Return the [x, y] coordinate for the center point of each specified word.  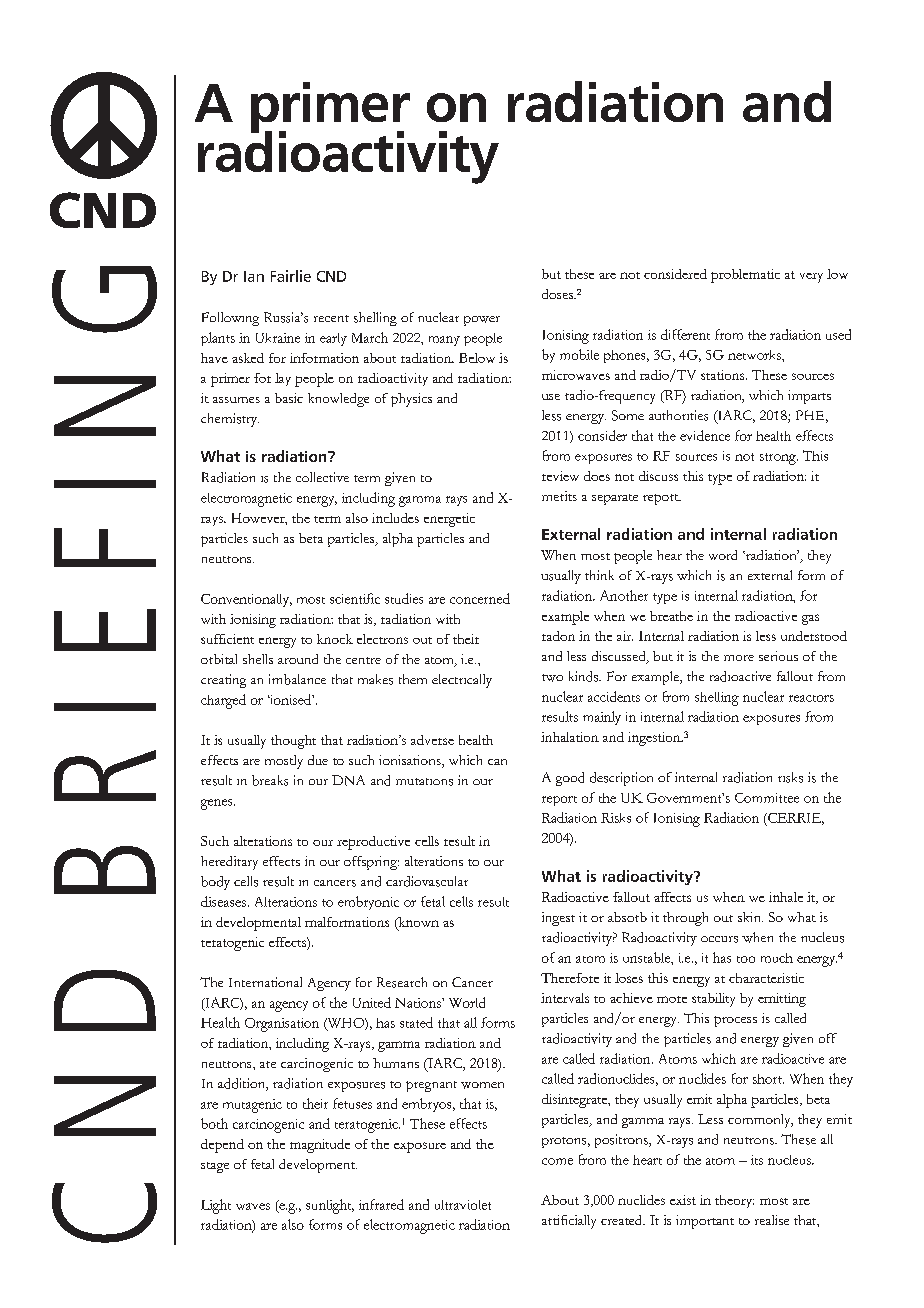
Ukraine [278, 338]
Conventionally [246, 600]
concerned [480, 598]
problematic [745, 276]
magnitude [320, 1146]
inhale [786, 897]
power [482, 321]
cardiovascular [427, 881]
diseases [223, 901]
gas [810, 619]
